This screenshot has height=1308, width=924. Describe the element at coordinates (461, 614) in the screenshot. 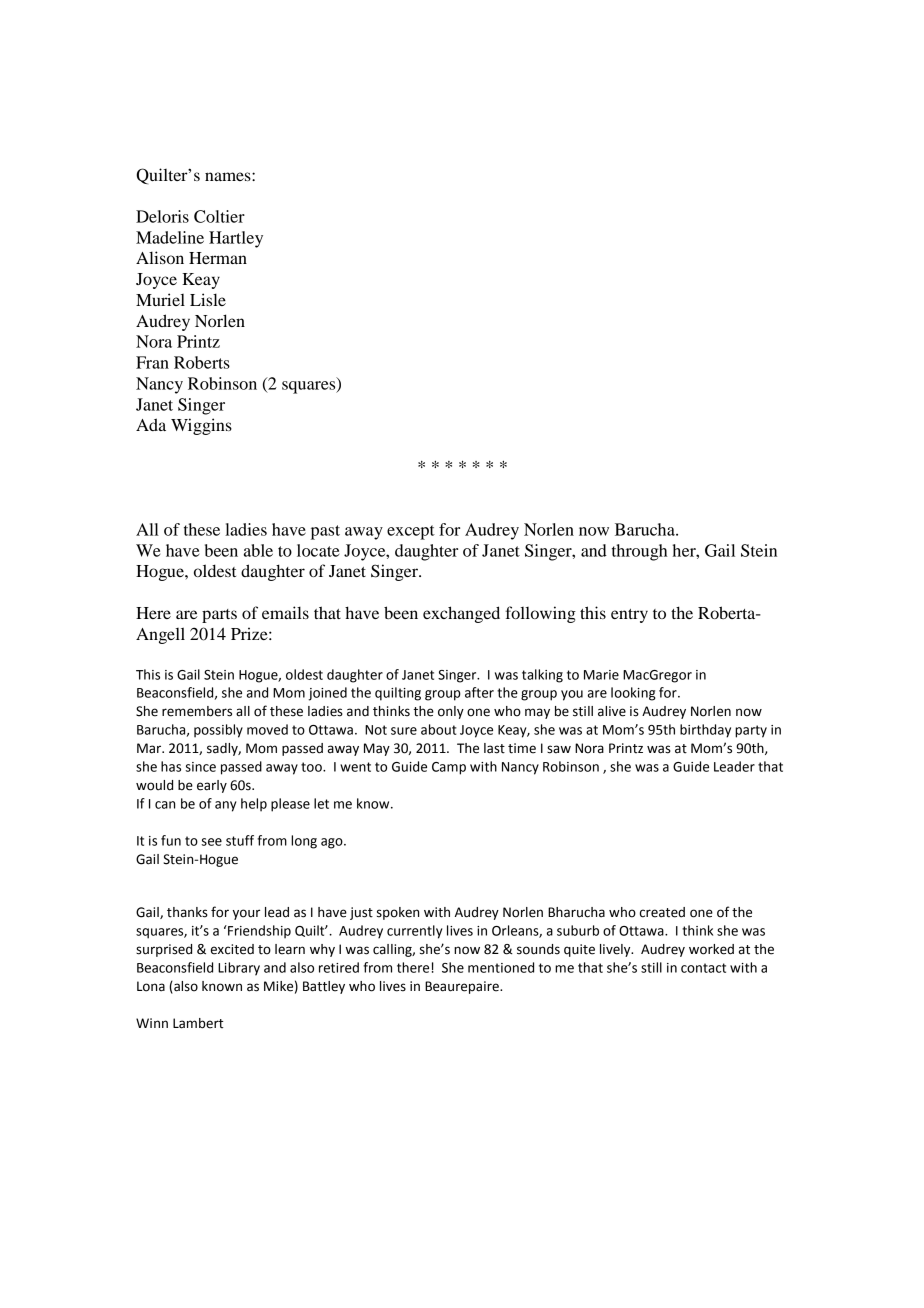

I see `exchanged` at that location.
